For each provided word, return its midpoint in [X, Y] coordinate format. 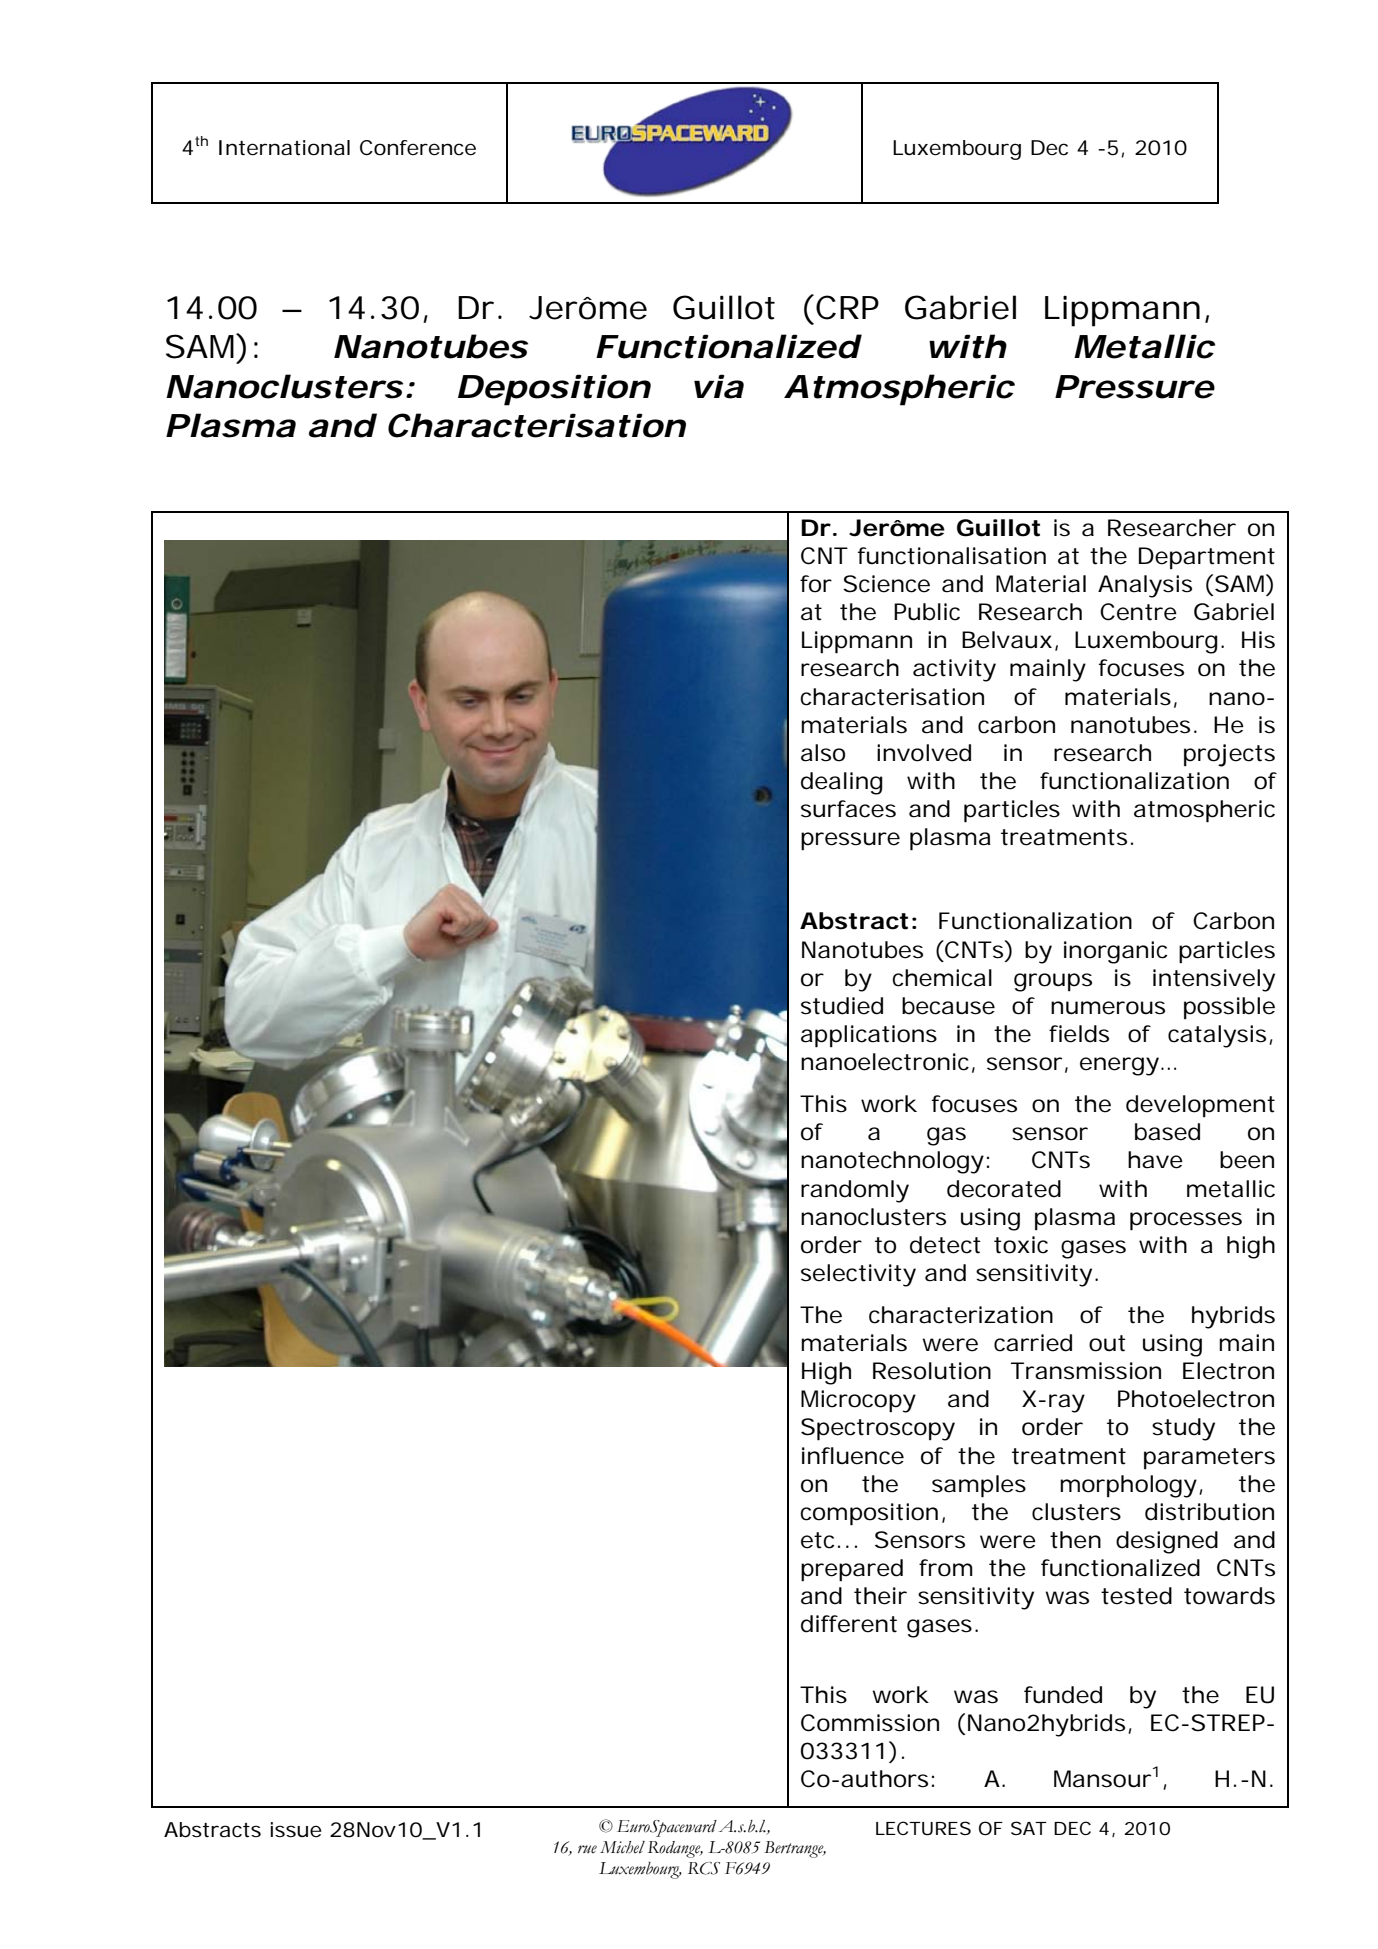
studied [842, 1006]
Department [1207, 558]
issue [296, 1829]
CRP [847, 307]
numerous [1108, 1008]
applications [869, 1036]
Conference [418, 148]
